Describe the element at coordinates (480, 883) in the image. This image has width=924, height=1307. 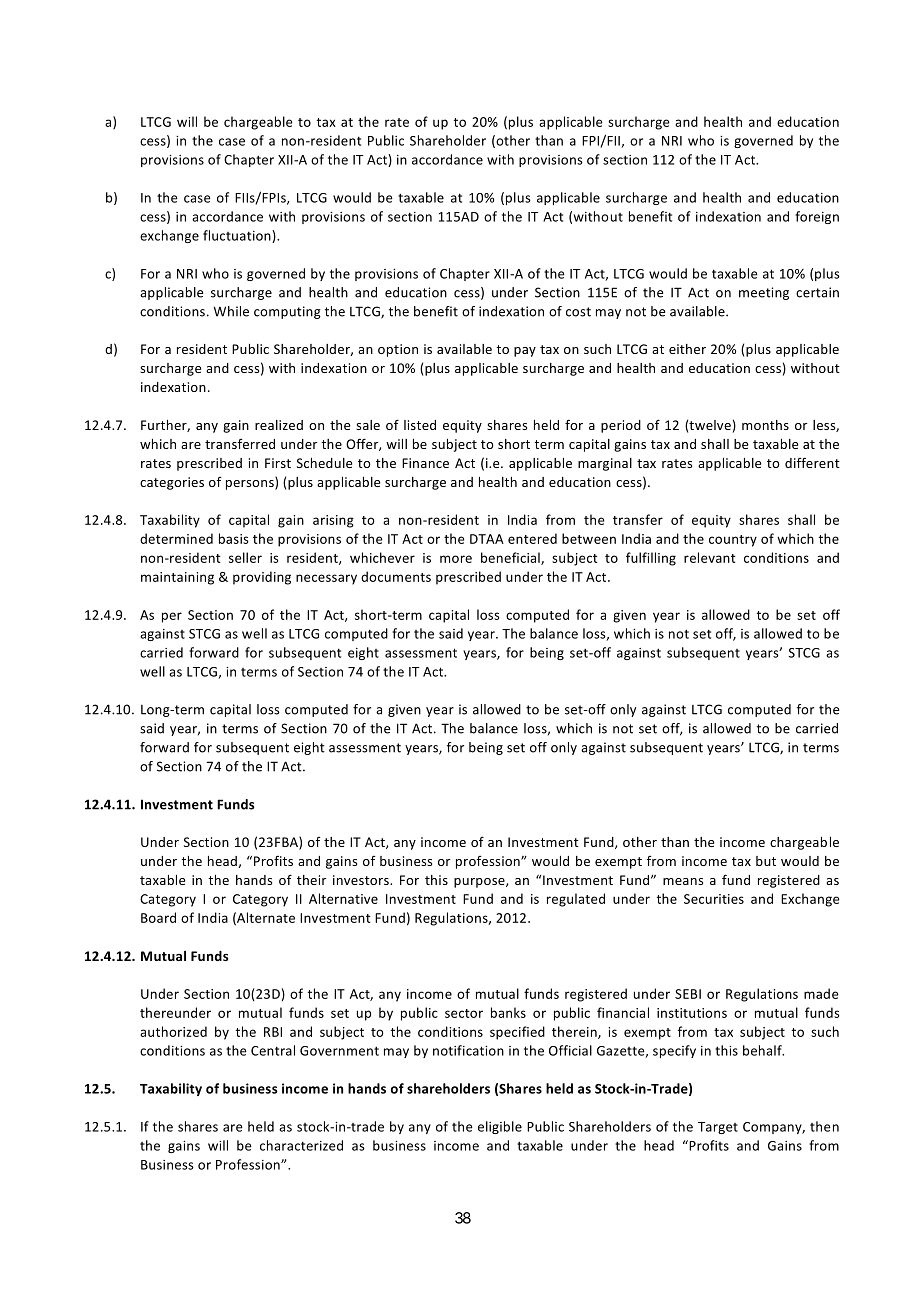
I see `purpose` at that location.
